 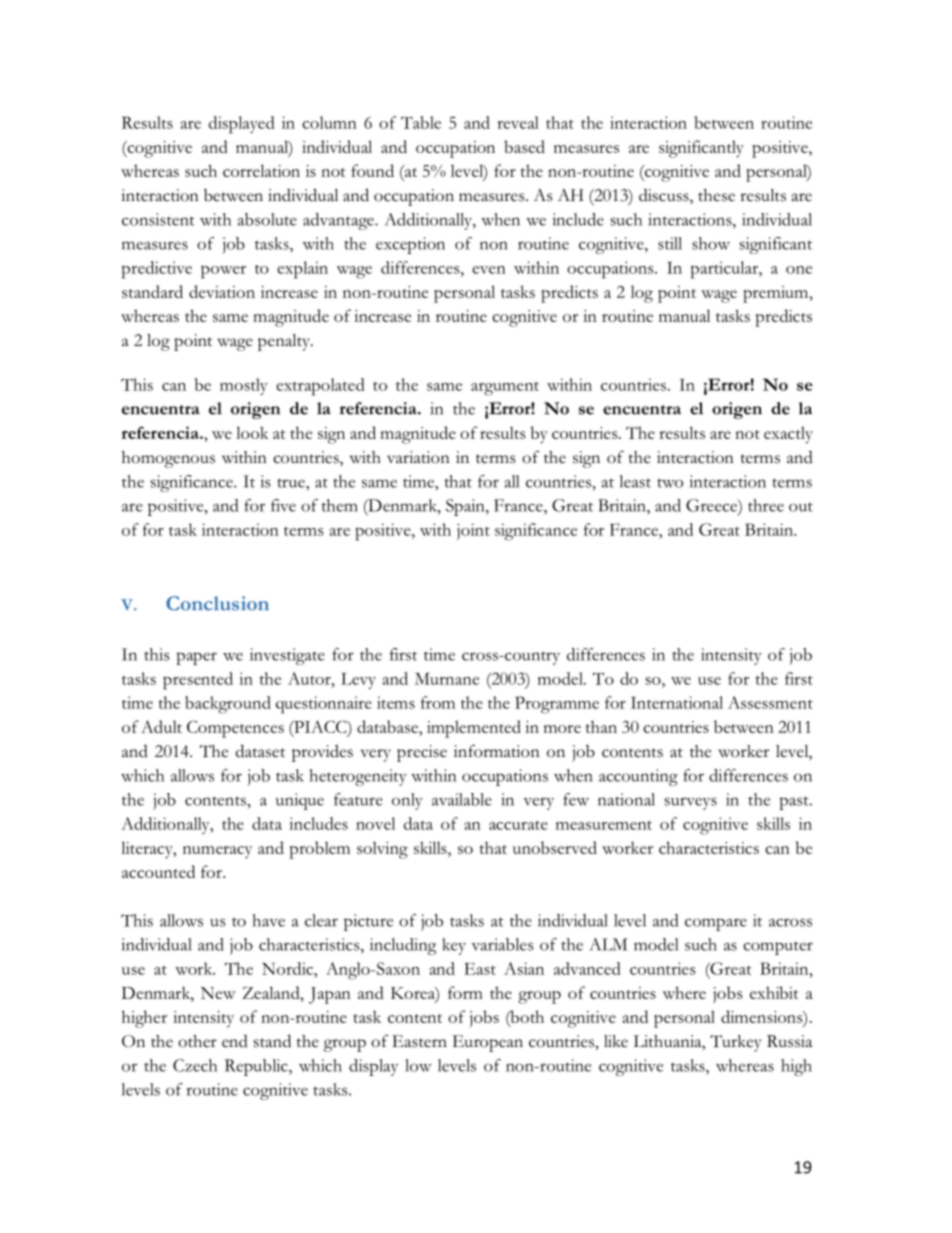 I want to click on look, so click(x=252, y=432).
